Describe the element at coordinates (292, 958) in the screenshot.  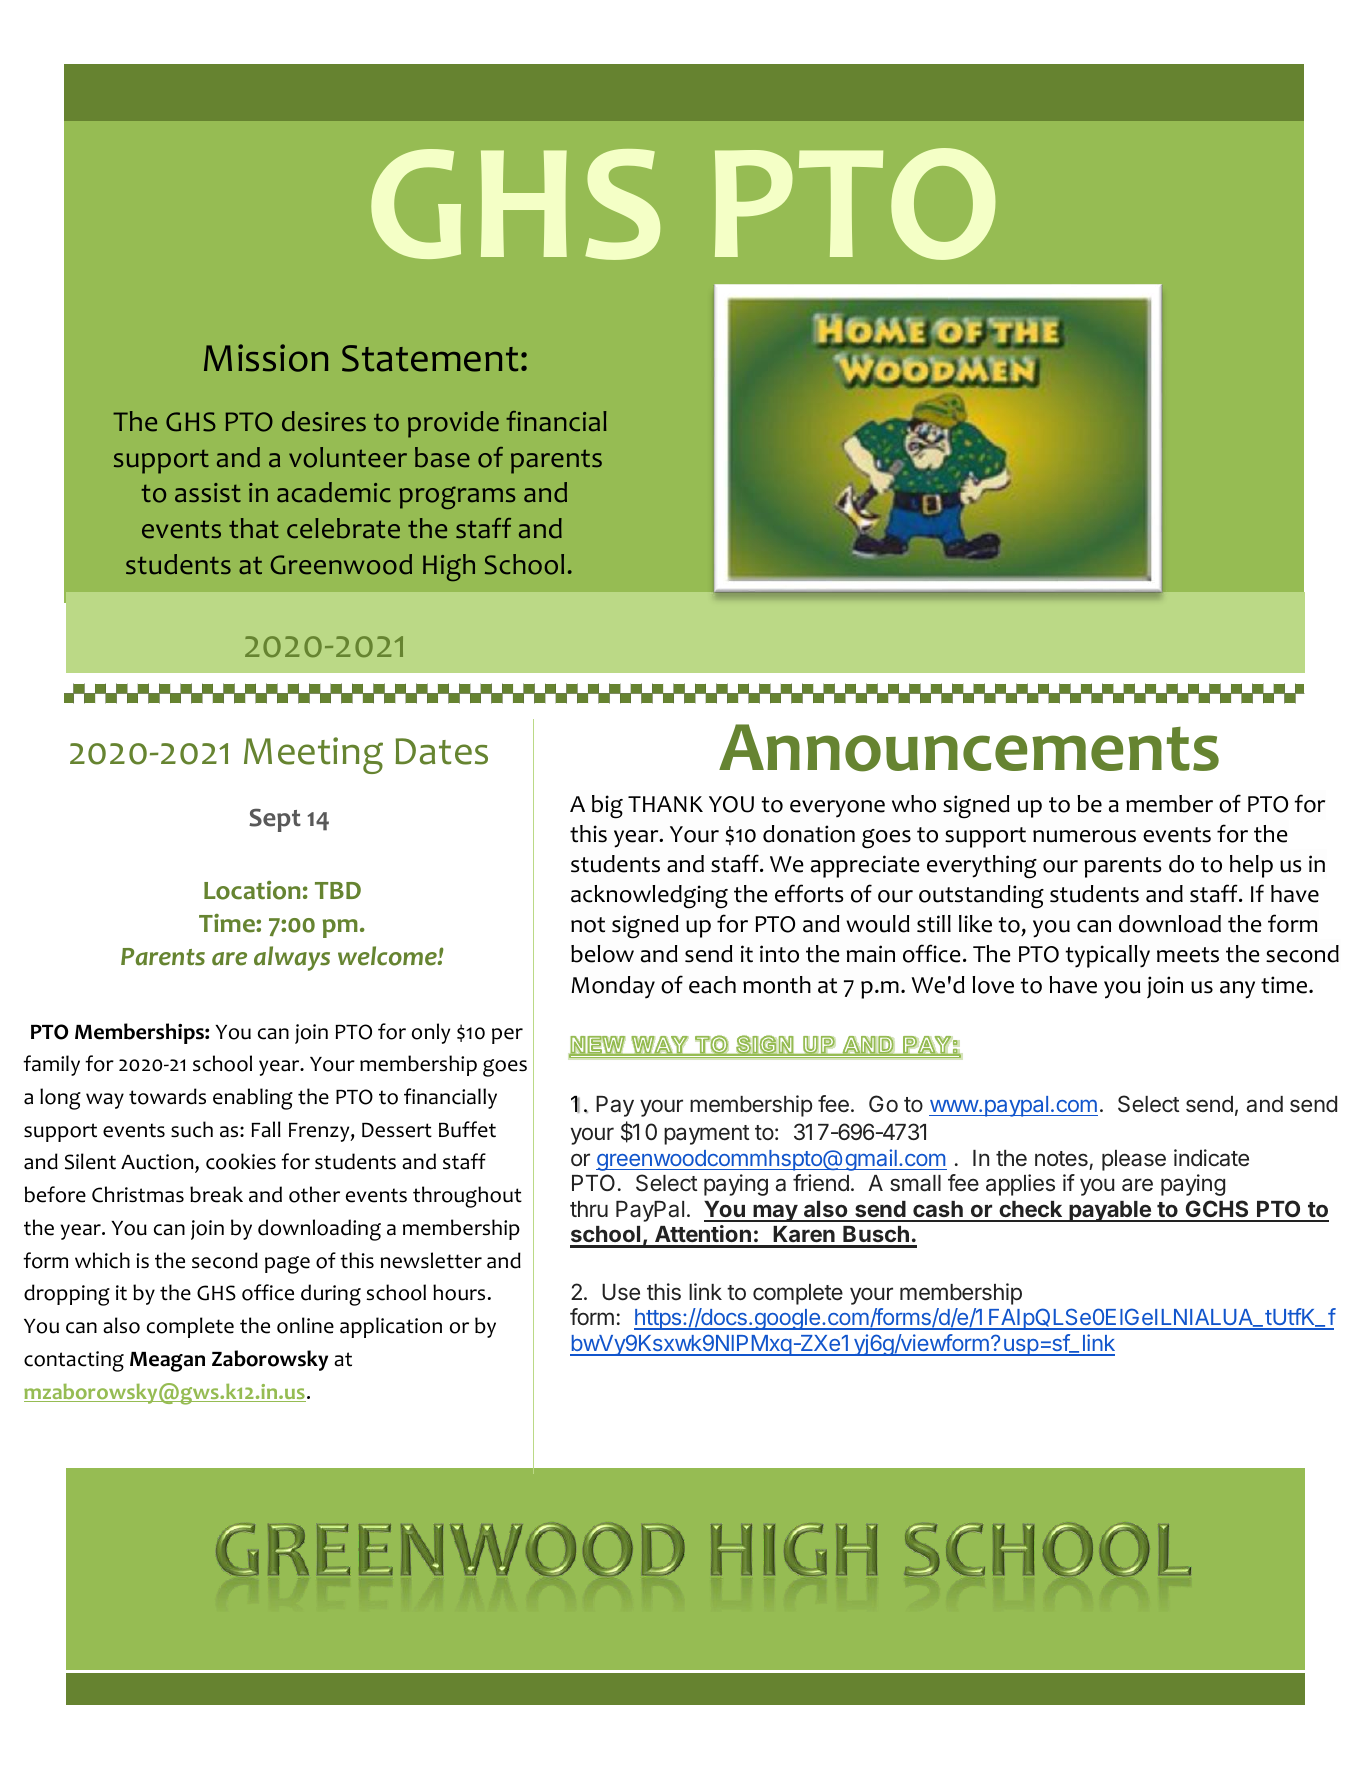
I see `always` at that location.
